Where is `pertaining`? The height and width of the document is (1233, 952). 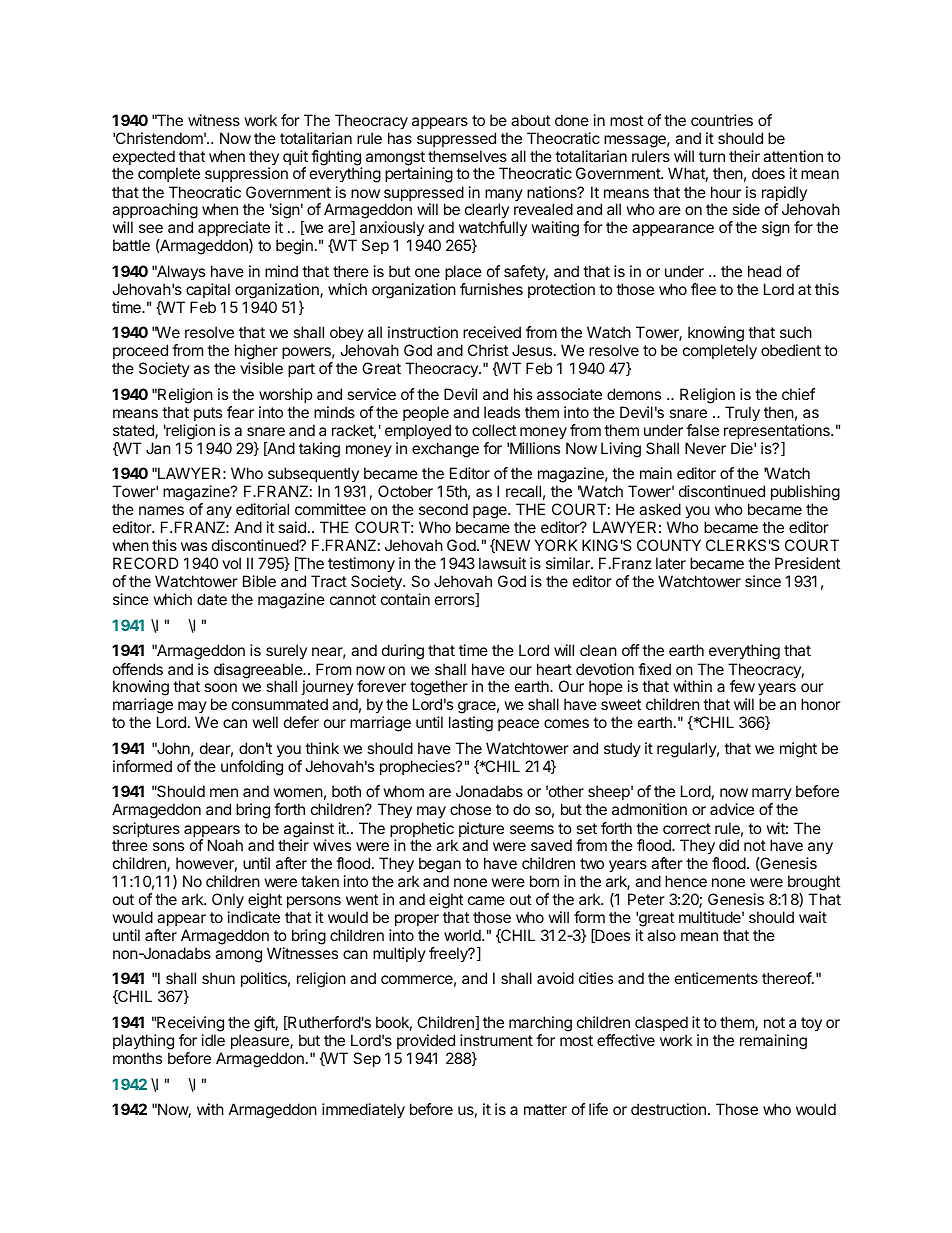
pertaining is located at coordinates (419, 175).
